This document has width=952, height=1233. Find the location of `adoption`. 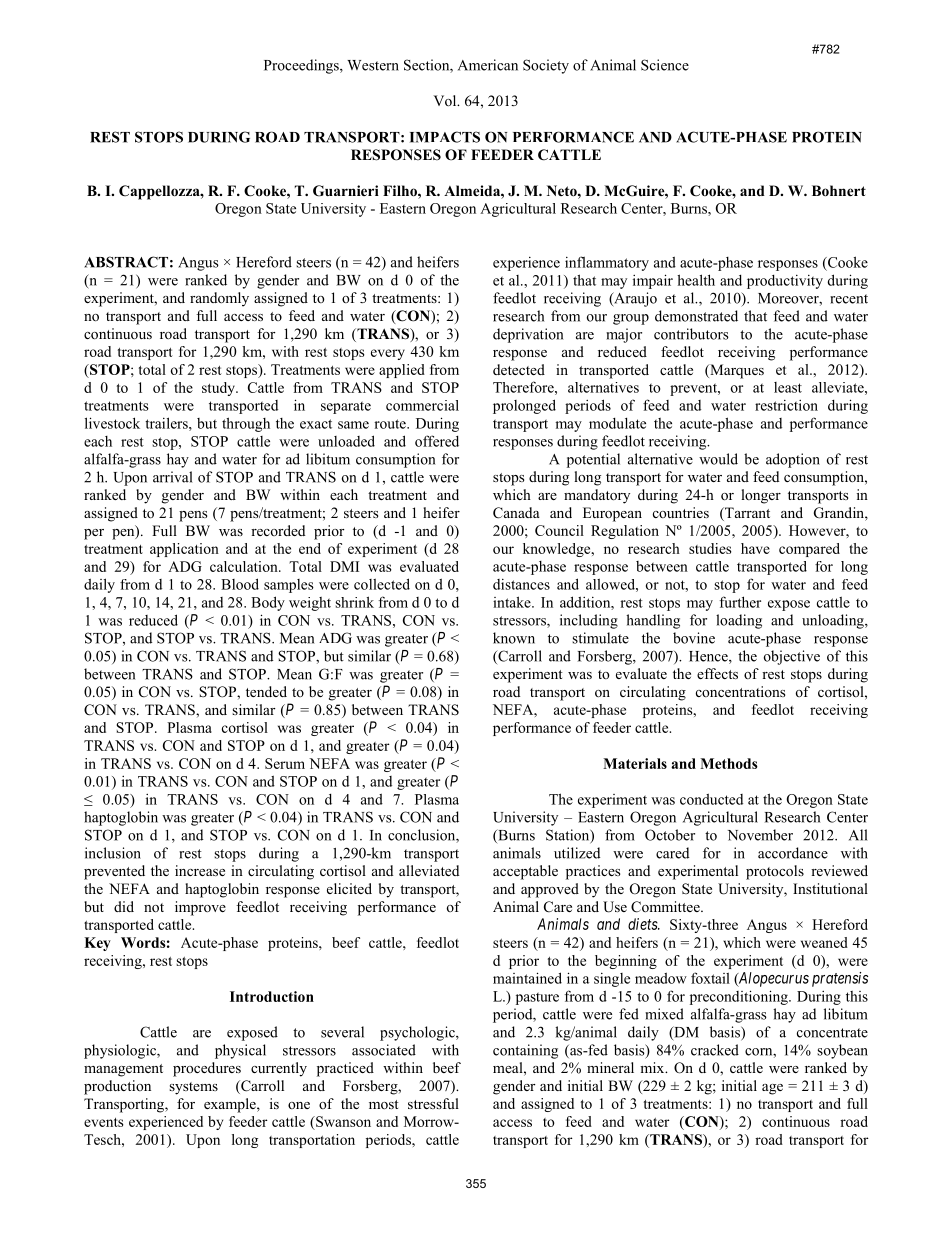

adoption is located at coordinates (793, 460).
